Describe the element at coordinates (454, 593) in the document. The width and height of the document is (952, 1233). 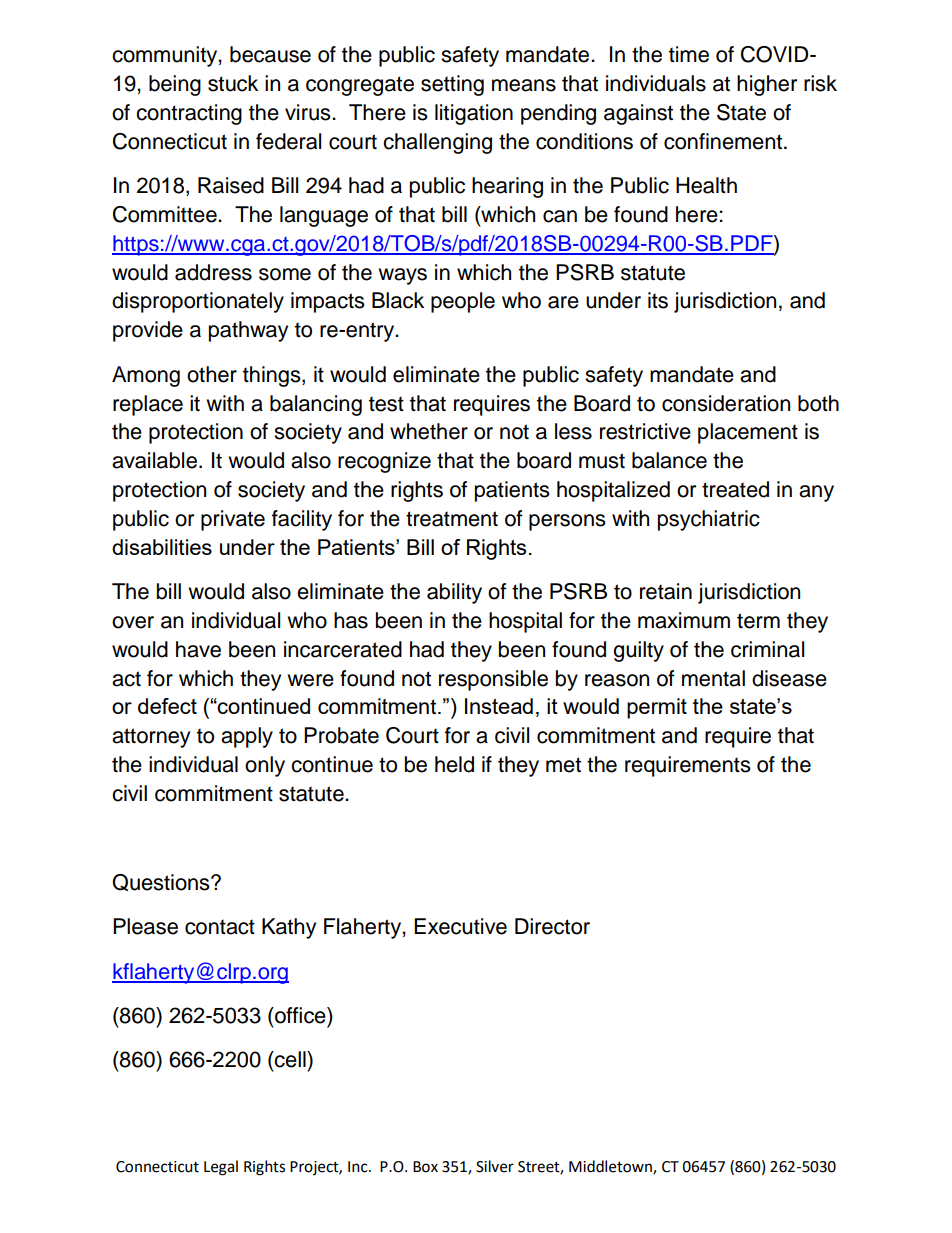
I see `ability` at that location.
